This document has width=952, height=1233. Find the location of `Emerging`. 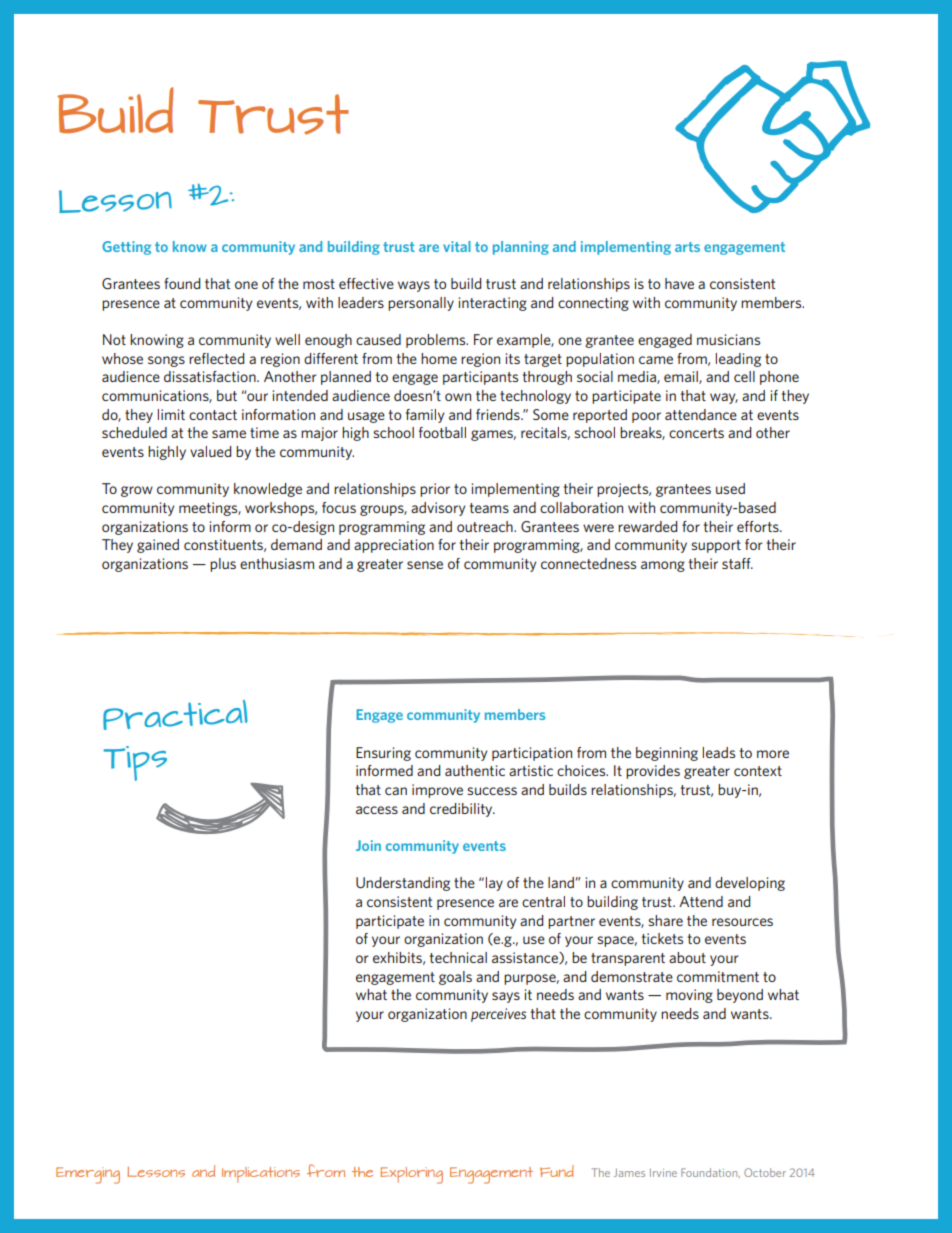

Emerging is located at coordinates (88, 1175).
